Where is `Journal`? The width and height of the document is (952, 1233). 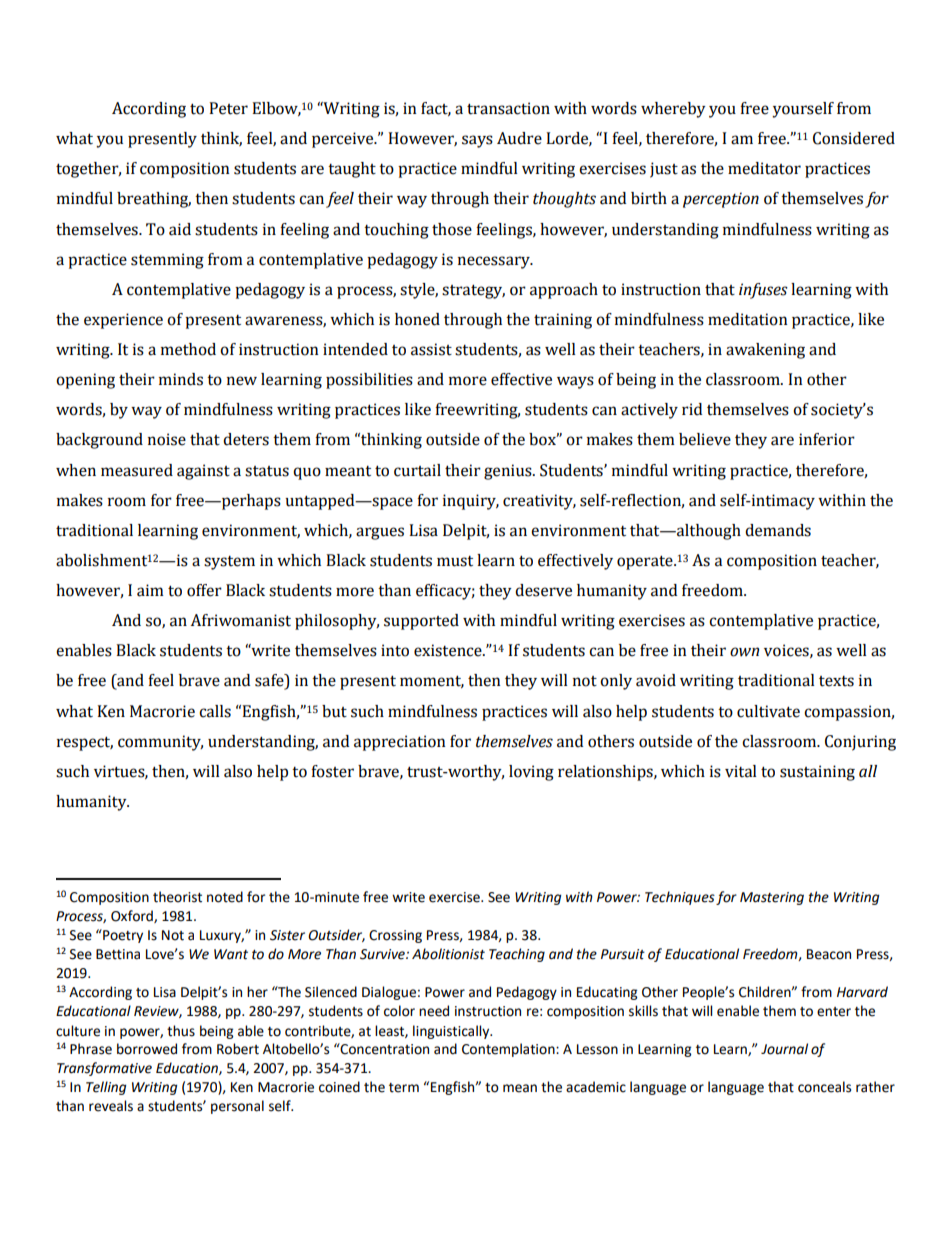 Journal is located at coordinates (784, 1049).
